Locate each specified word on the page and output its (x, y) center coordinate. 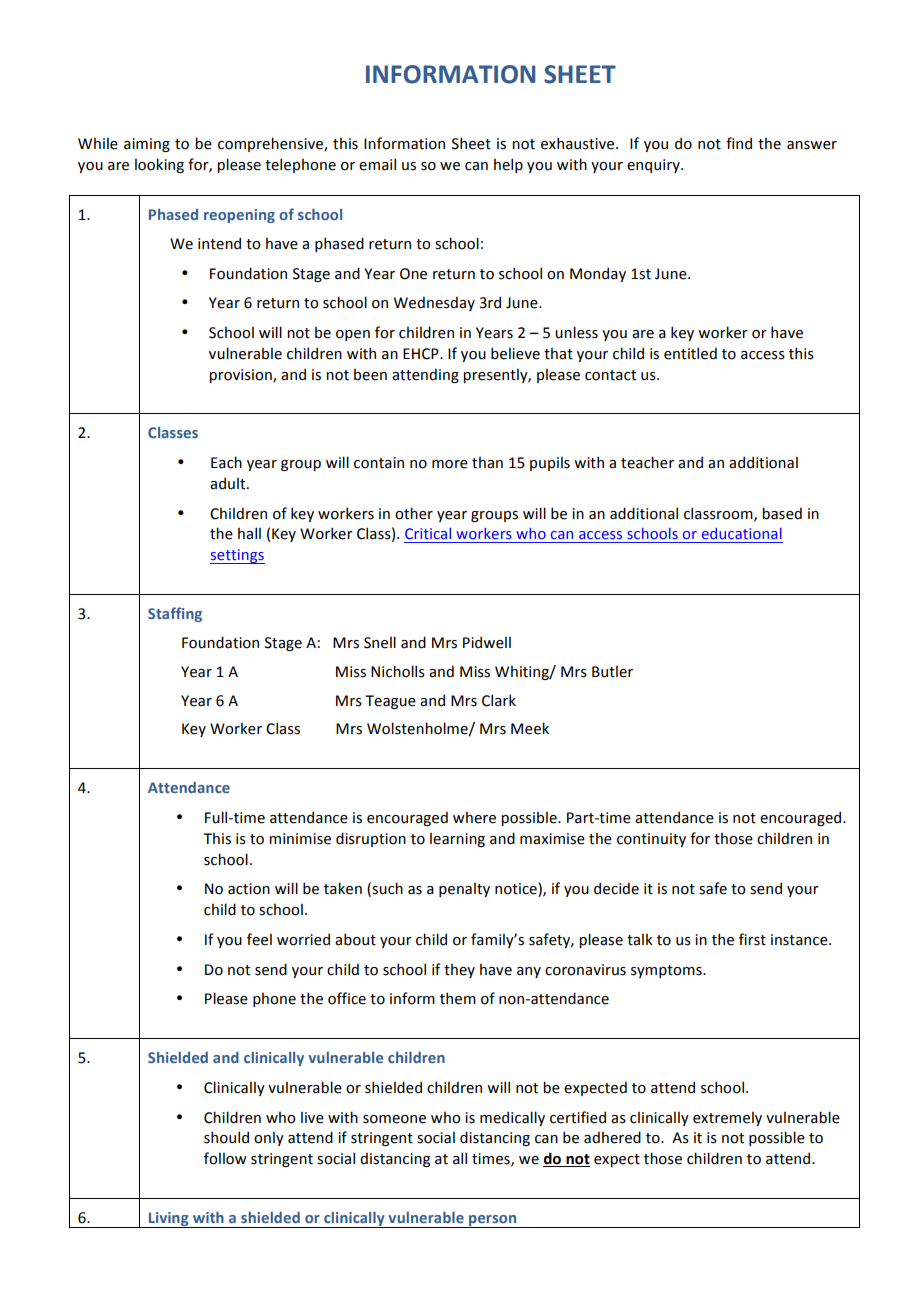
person (493, 1221)
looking (159, 165)
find (739, 143)
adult (229, 483)
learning (457, 840)
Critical (428, 533)
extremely (727, 1119)
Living (169, 1220)
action (249, 889)
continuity (651, 840)
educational (742, 533)
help (508, 165)
